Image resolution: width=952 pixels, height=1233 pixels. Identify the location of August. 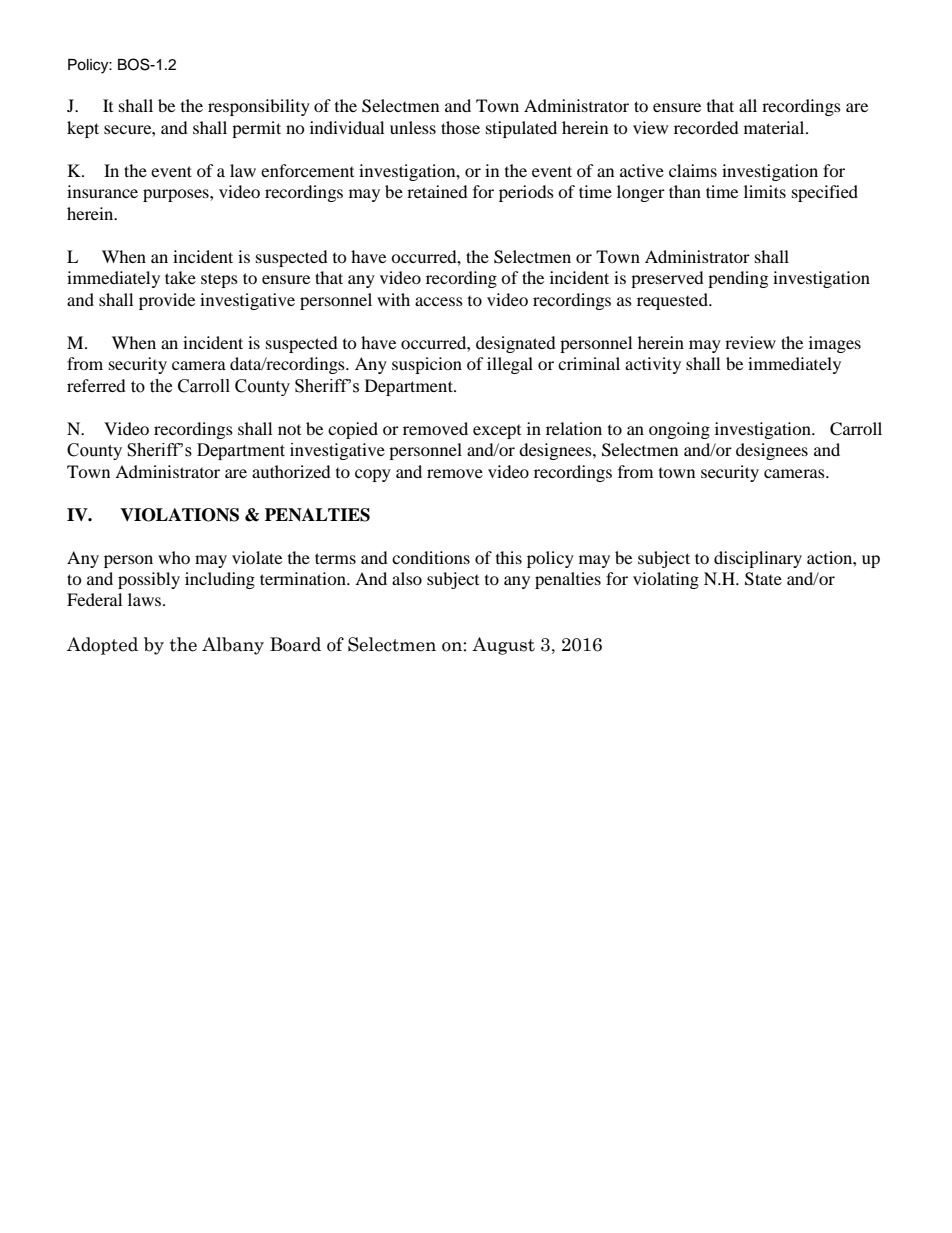
(503, 646).
